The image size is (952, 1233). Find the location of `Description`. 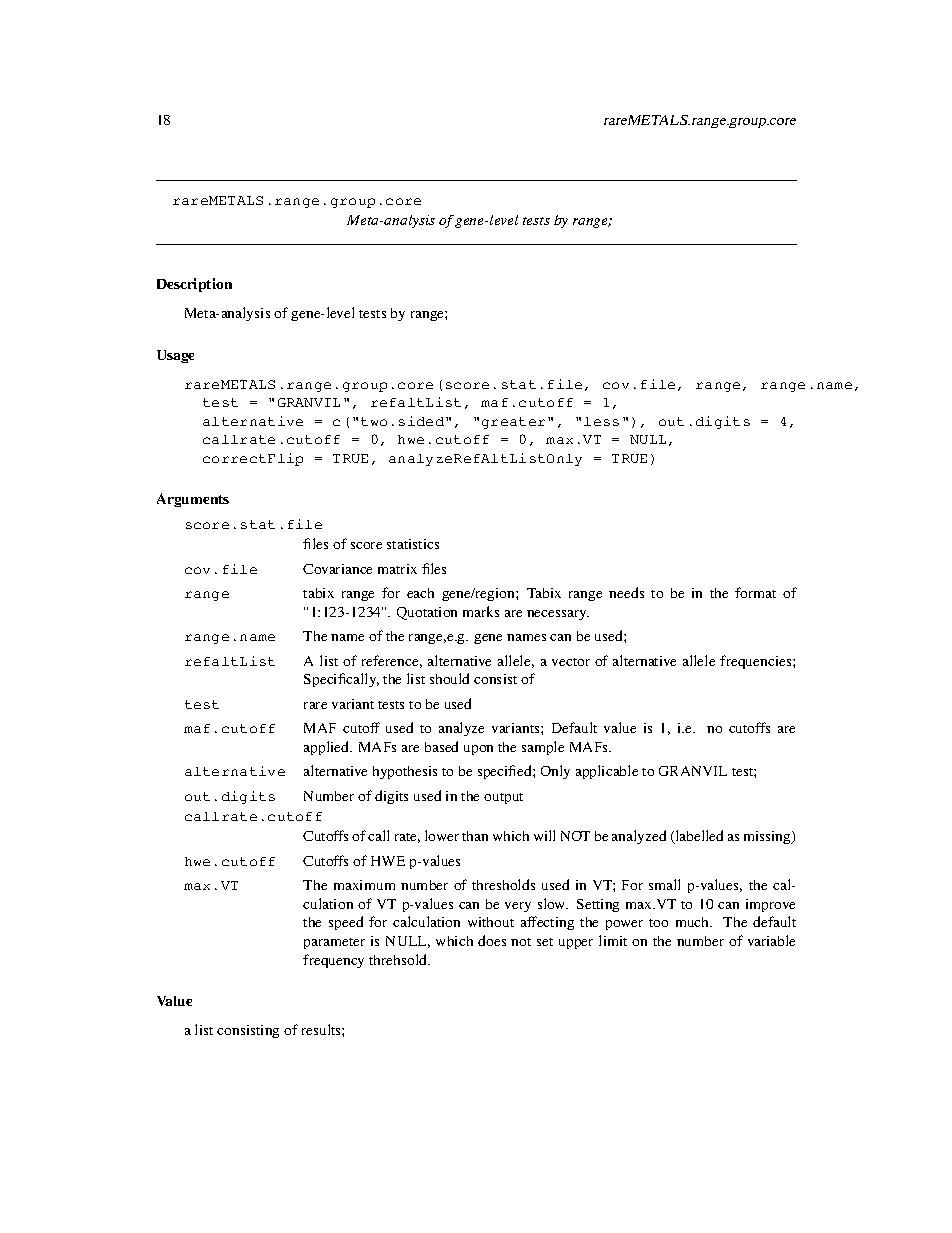

Description is located at coordinates (194, 285).
